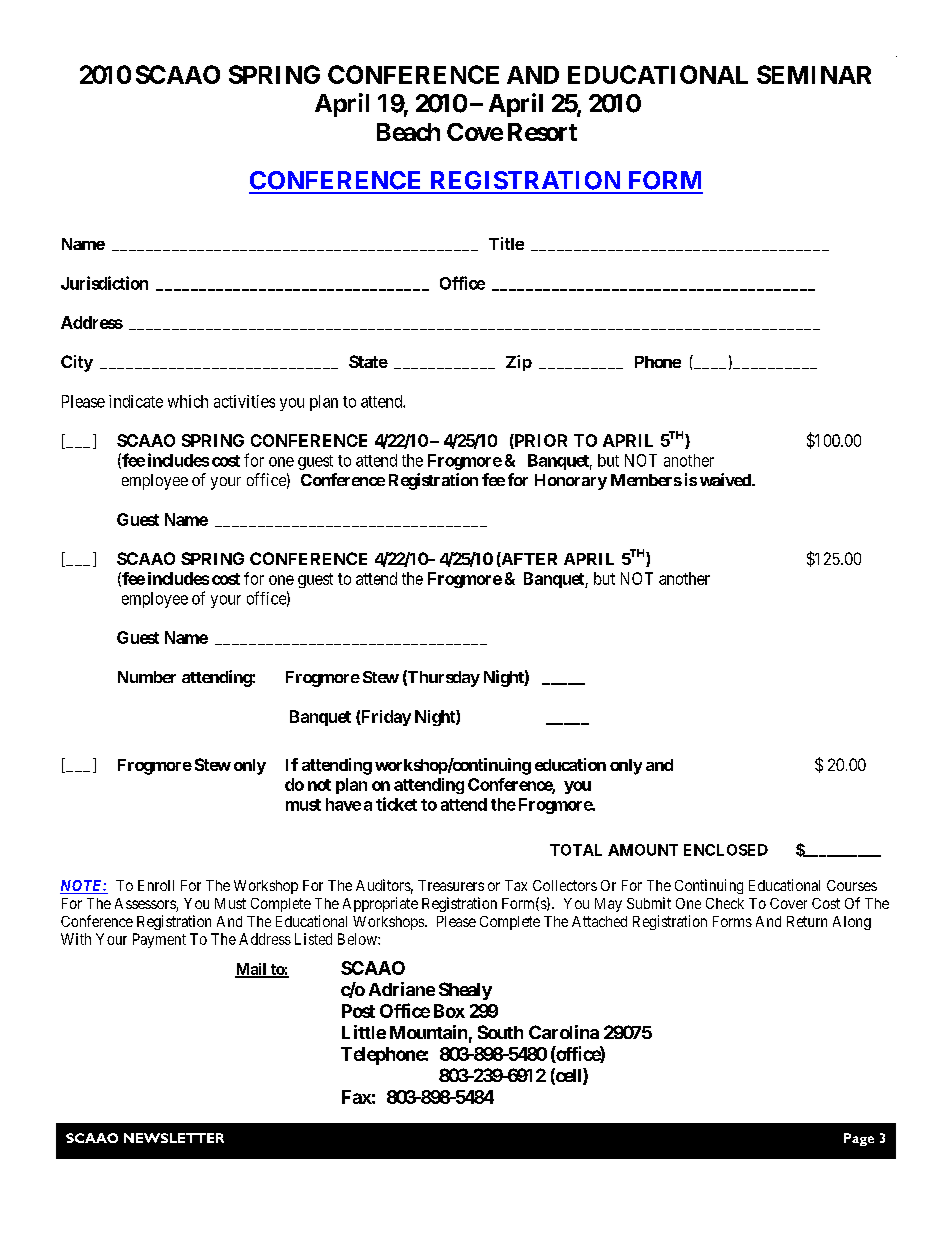 The width and height of the screenshot is (952, 1233). What do you see at coordinates (571, 482) in the screenshot?
I see `Honorary` at bounding box center [571, 482].
